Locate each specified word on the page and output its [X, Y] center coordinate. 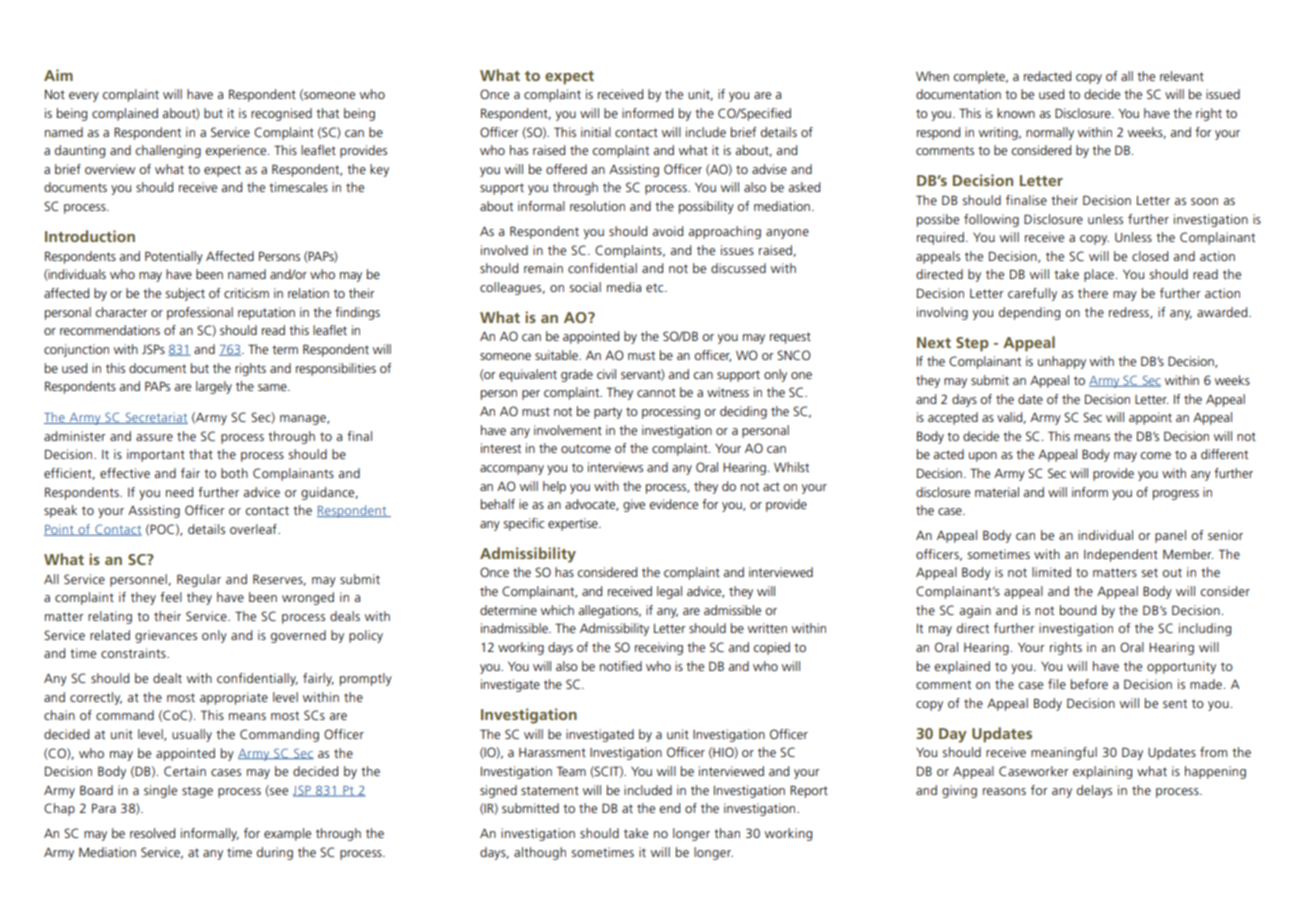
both [234, 473]
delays [1094, 791]
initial [596, 132]
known [1016, 113]
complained [125, 114]
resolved [152, 833]
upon [983, 457]
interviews [615, 467]
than [727, 833]
